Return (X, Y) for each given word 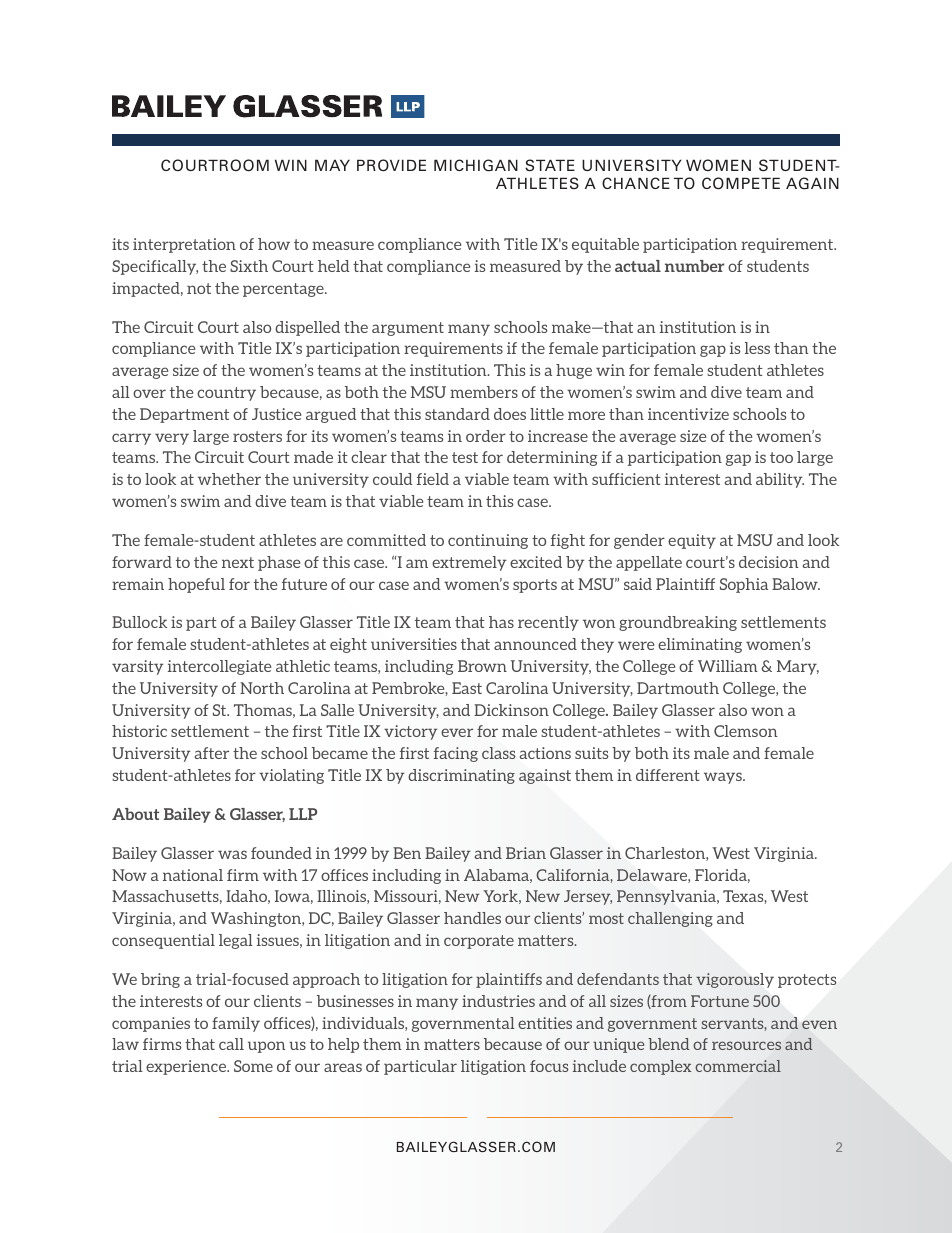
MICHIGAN (476, 165)
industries (498, 1001)
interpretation (184, 245)
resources (746, 1045)
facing (456, 754)
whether (229, 479)
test (465, 457)
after (212, 753)
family (236, 1024)
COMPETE (741, 183)
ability (780, 480)
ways (724, 778)
